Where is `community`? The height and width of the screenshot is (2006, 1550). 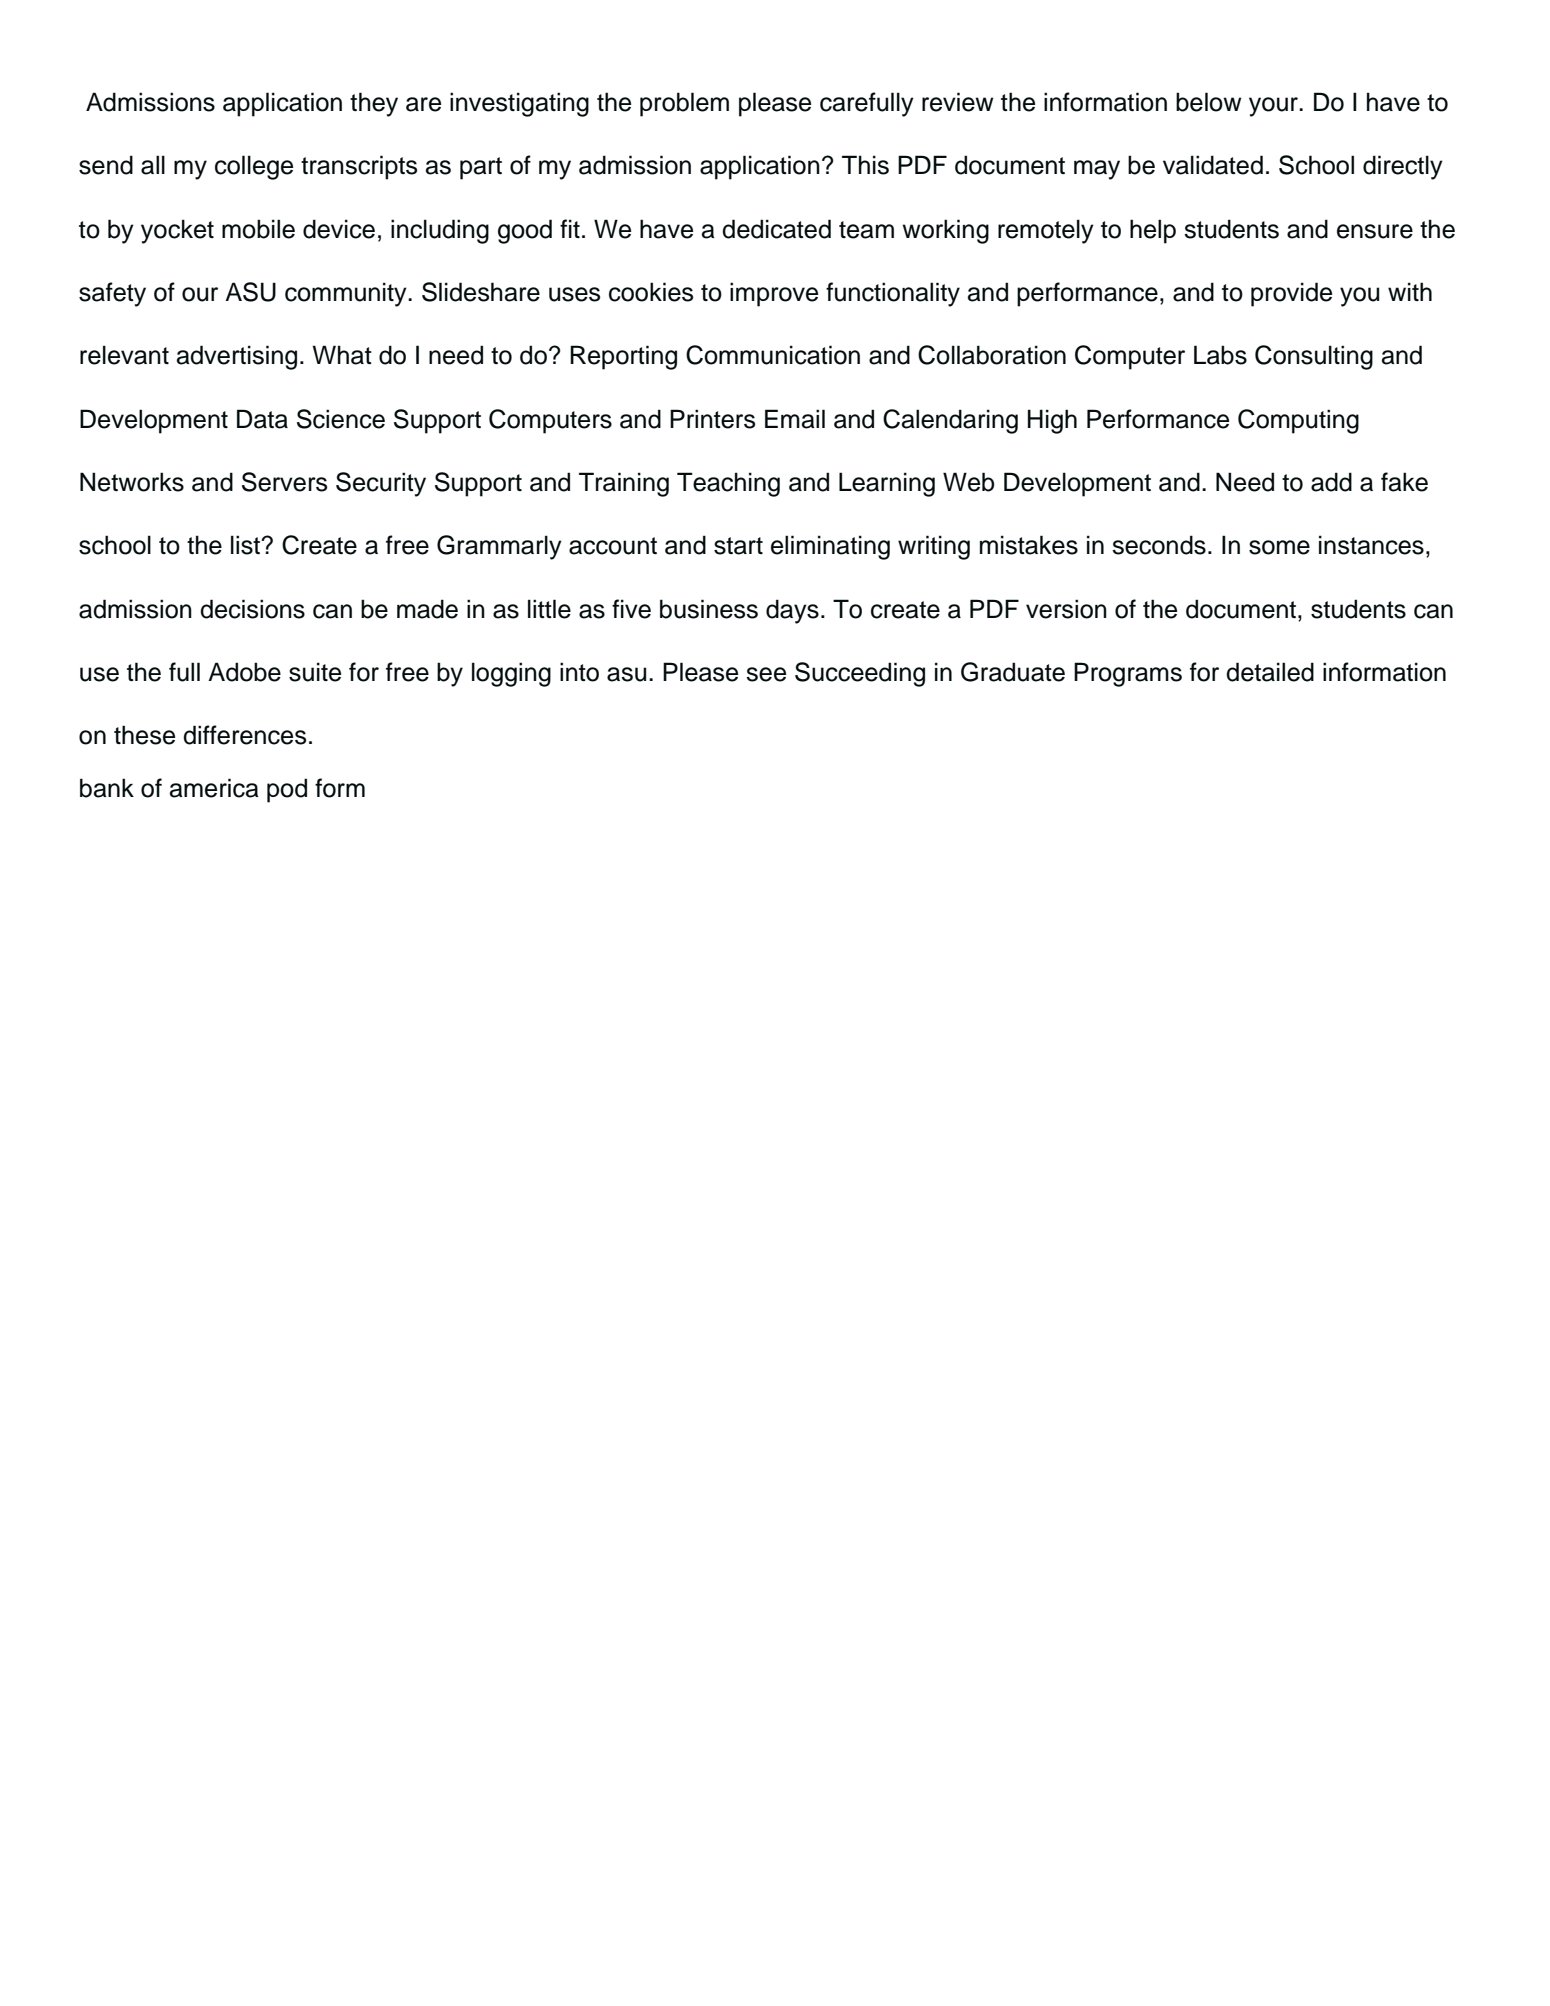
community is located at coordinates (347, 294).
